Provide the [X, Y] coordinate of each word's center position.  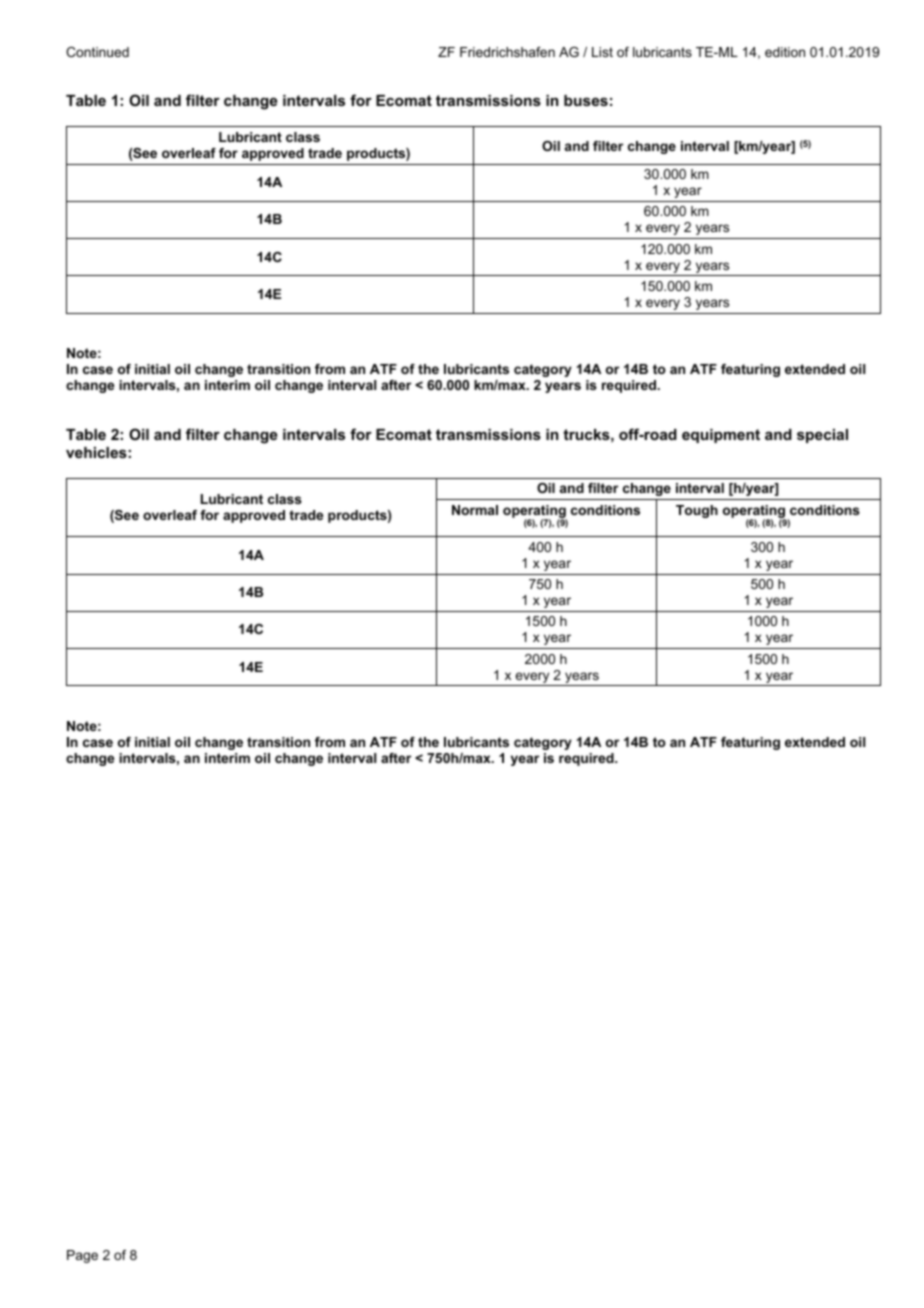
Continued [97, 52]
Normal [475, 510]
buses [586, 100]
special [822, 436]
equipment [721, 436]
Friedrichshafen [507, 52]
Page [82, 1256]
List [602, 52]
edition [785, 52]
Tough [697, 511]
